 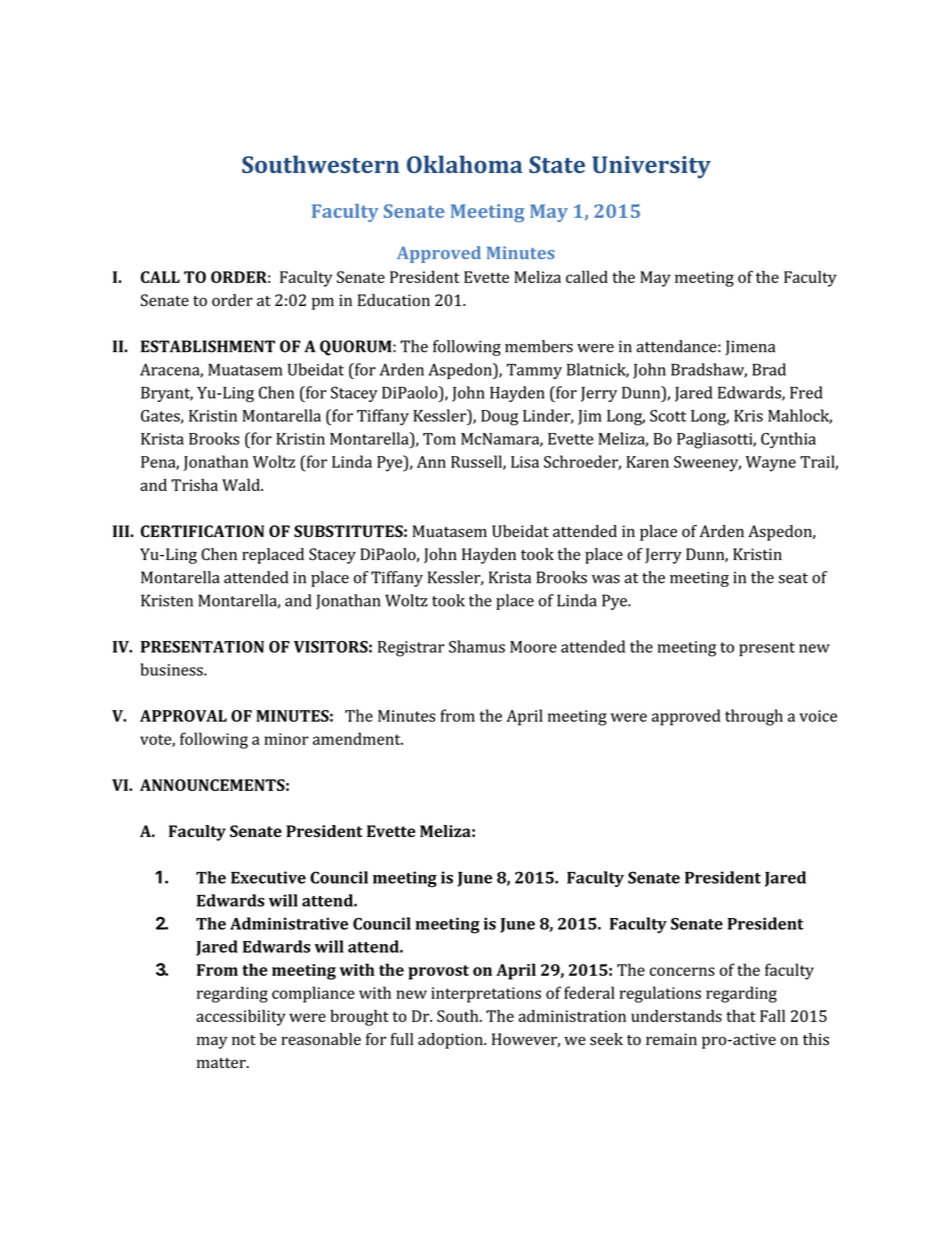 What do you see at coordinates (202, 531) in the page?
I see `CERTIFICATION` at bounding box center [202, 531].
